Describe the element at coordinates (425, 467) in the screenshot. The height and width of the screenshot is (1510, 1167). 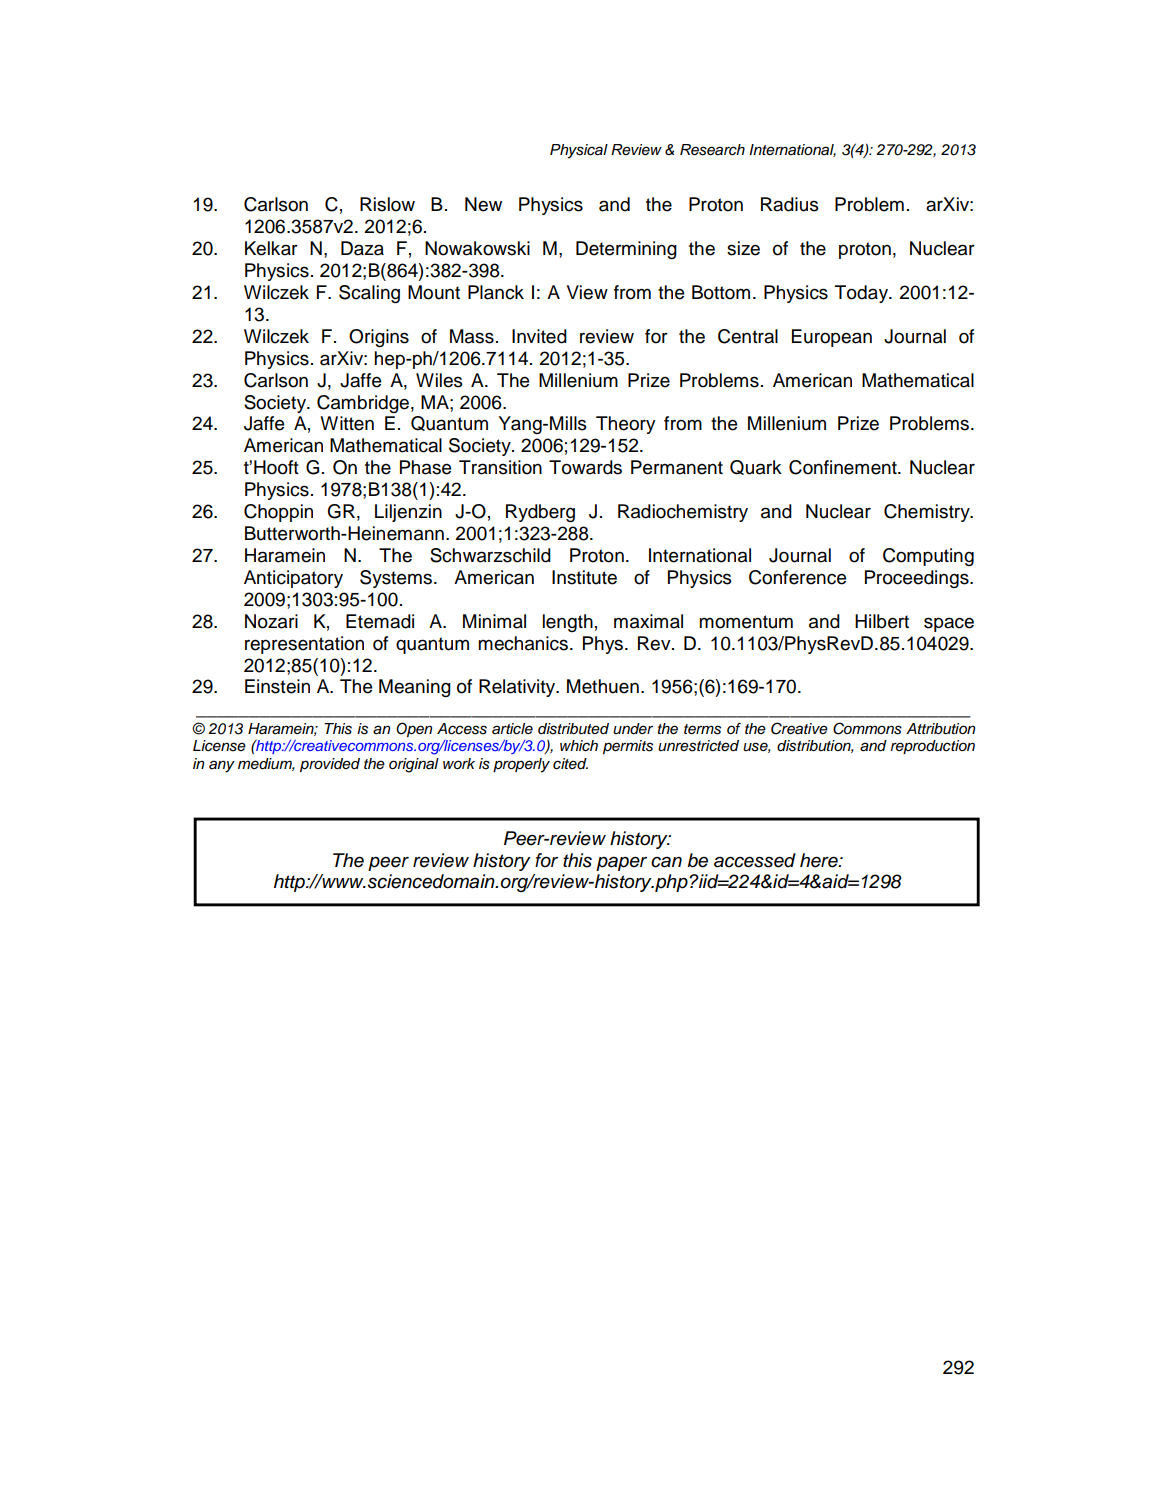
I see `Phase` at that location.
